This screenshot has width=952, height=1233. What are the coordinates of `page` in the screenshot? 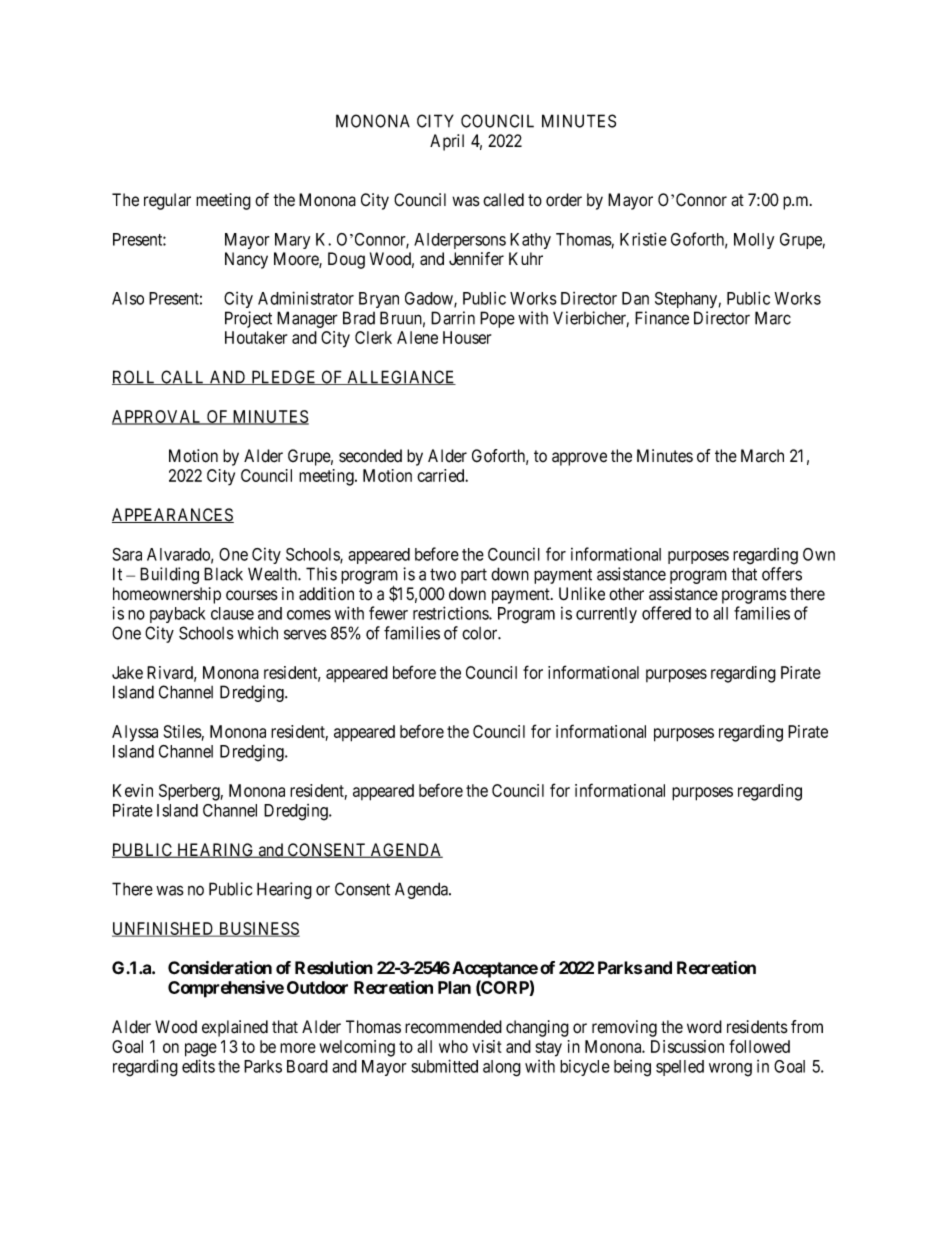 It's located at (201, 1050).
